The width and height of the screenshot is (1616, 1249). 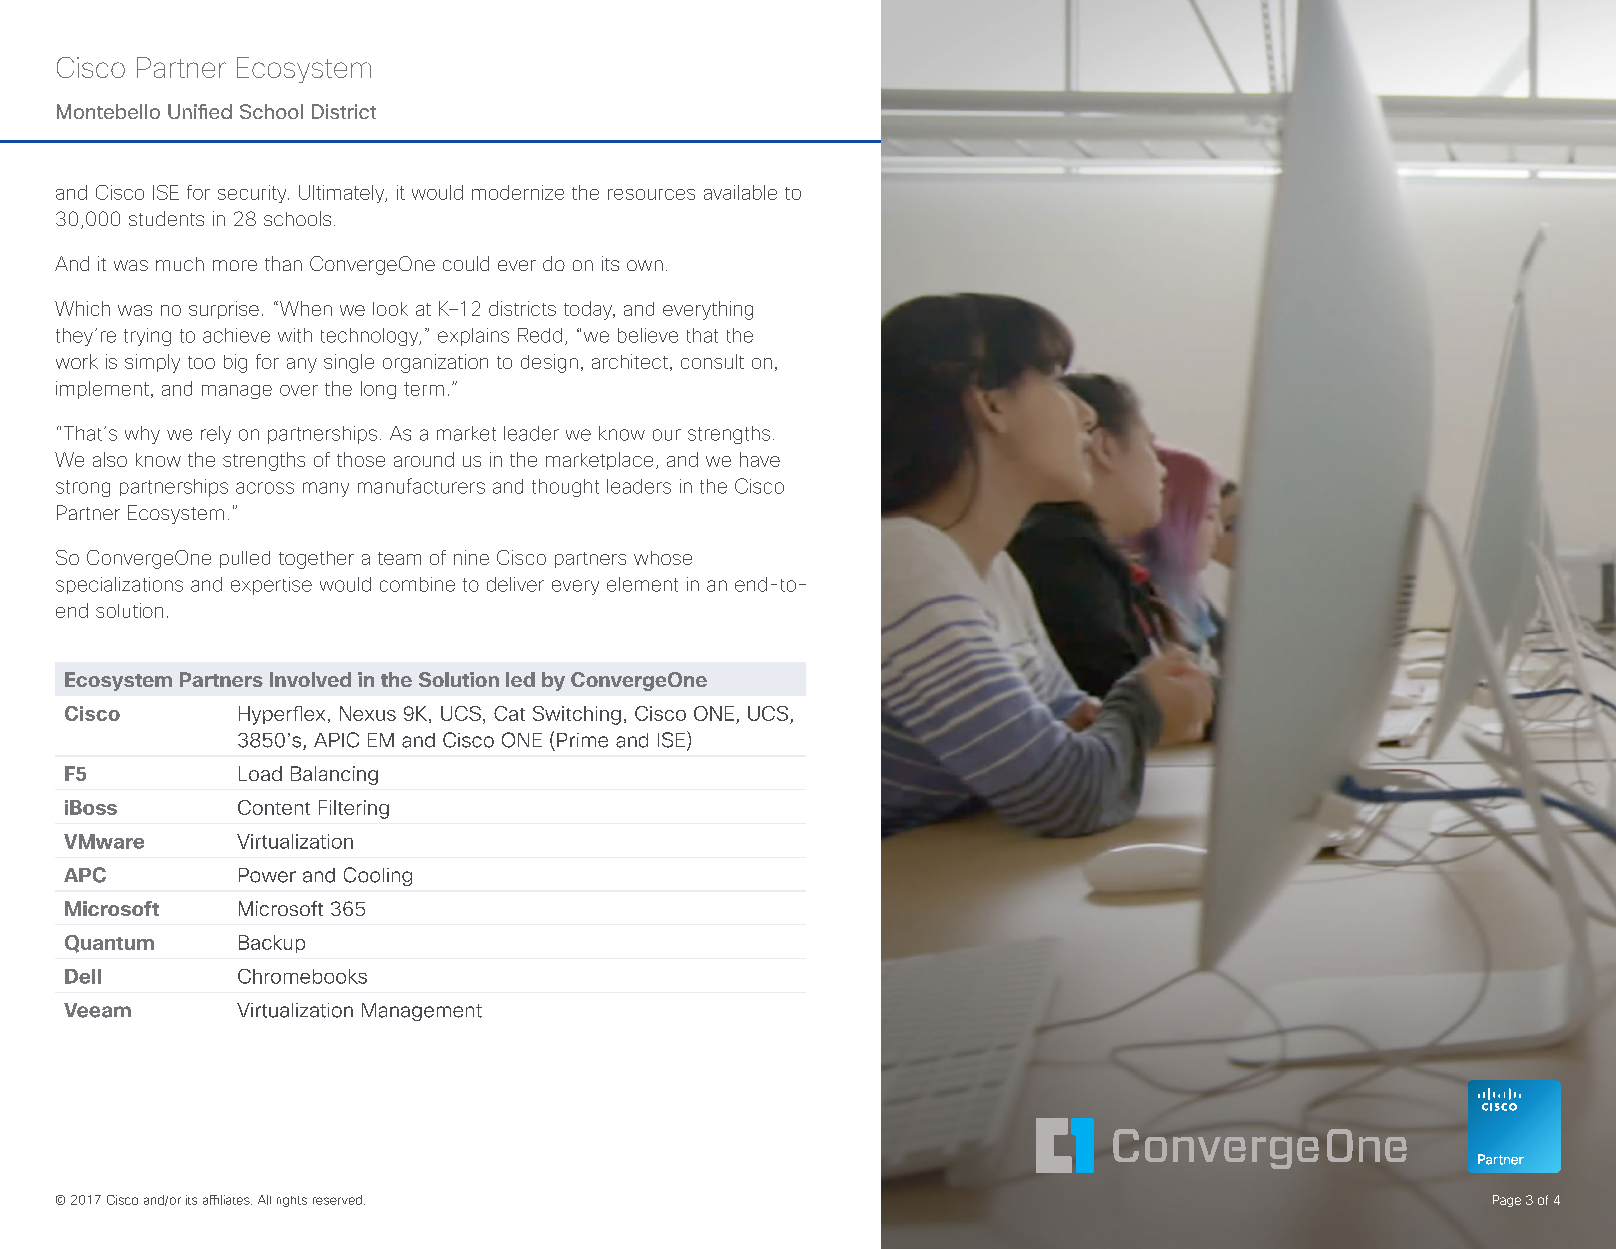 I want to click on have, so click(x=760, y=459).
